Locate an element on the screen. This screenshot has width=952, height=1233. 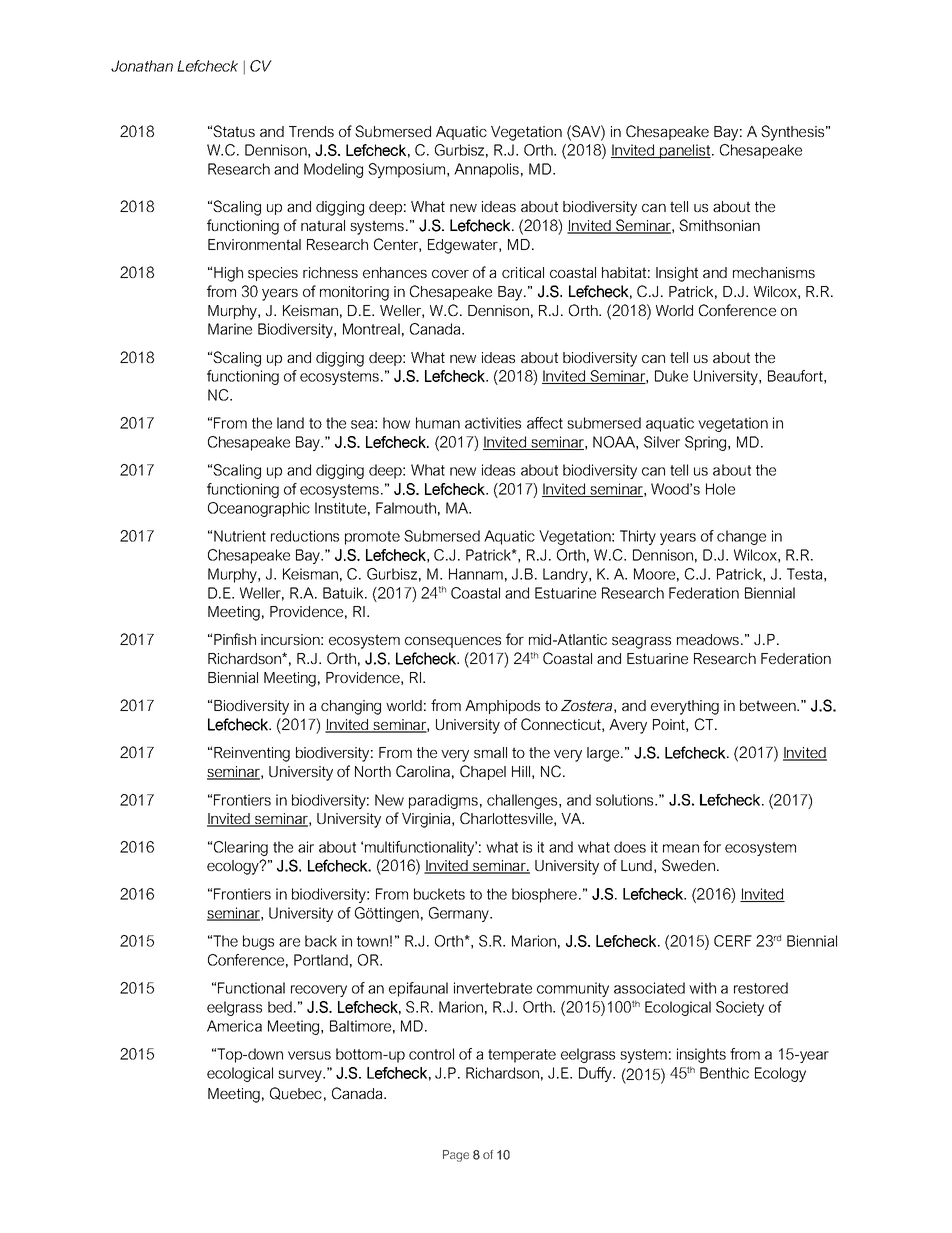
Germany is located at coordinates (460, 914).
